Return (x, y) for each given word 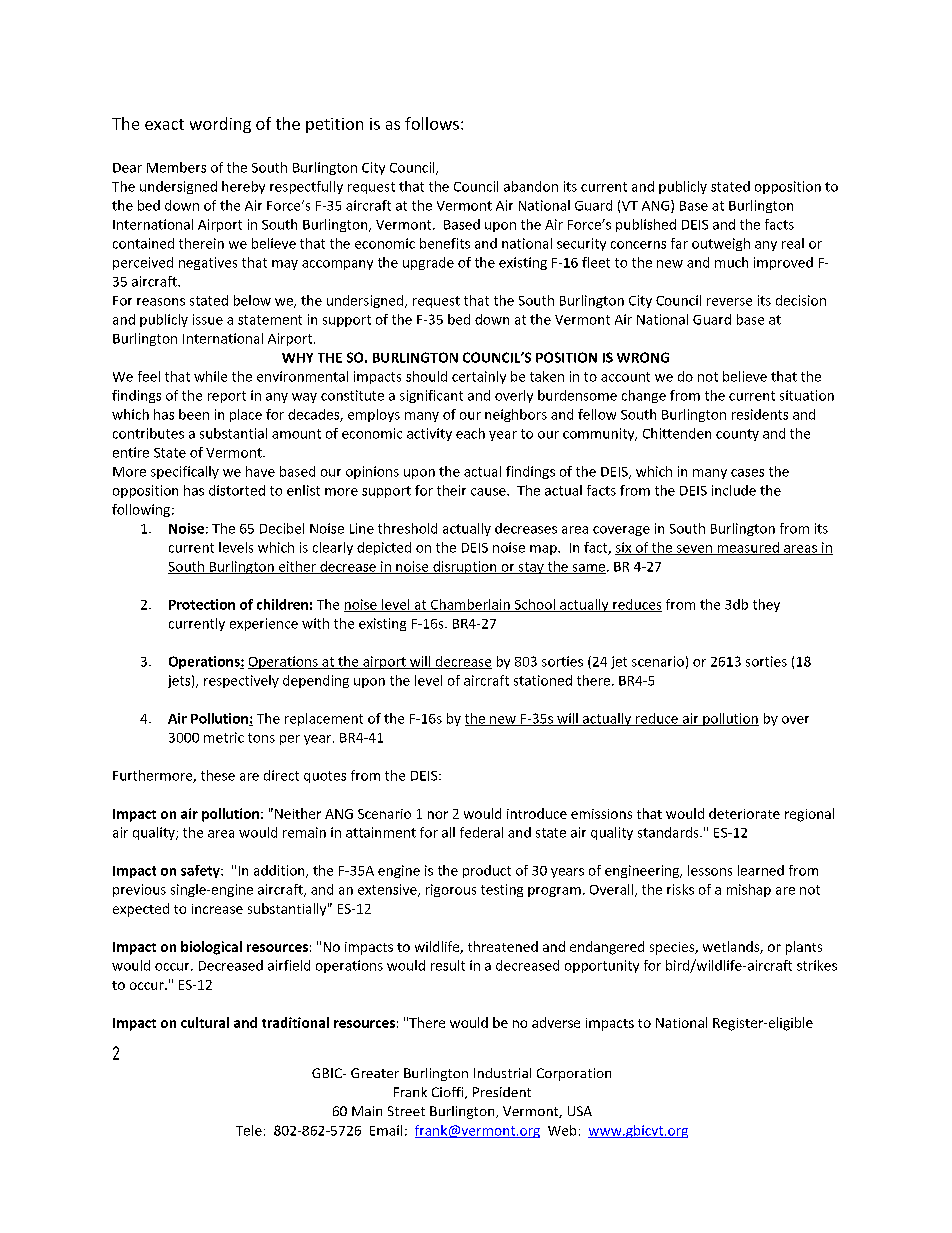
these (218, 775)
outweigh (721, 244)
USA (580, 1111)
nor (438, 815)
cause (489, 492)
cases (747, 473)
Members (176, 167)
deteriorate (744, 813)
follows (432, 123)
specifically (185, 472)
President (502, 1092)
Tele (249, 1130)
